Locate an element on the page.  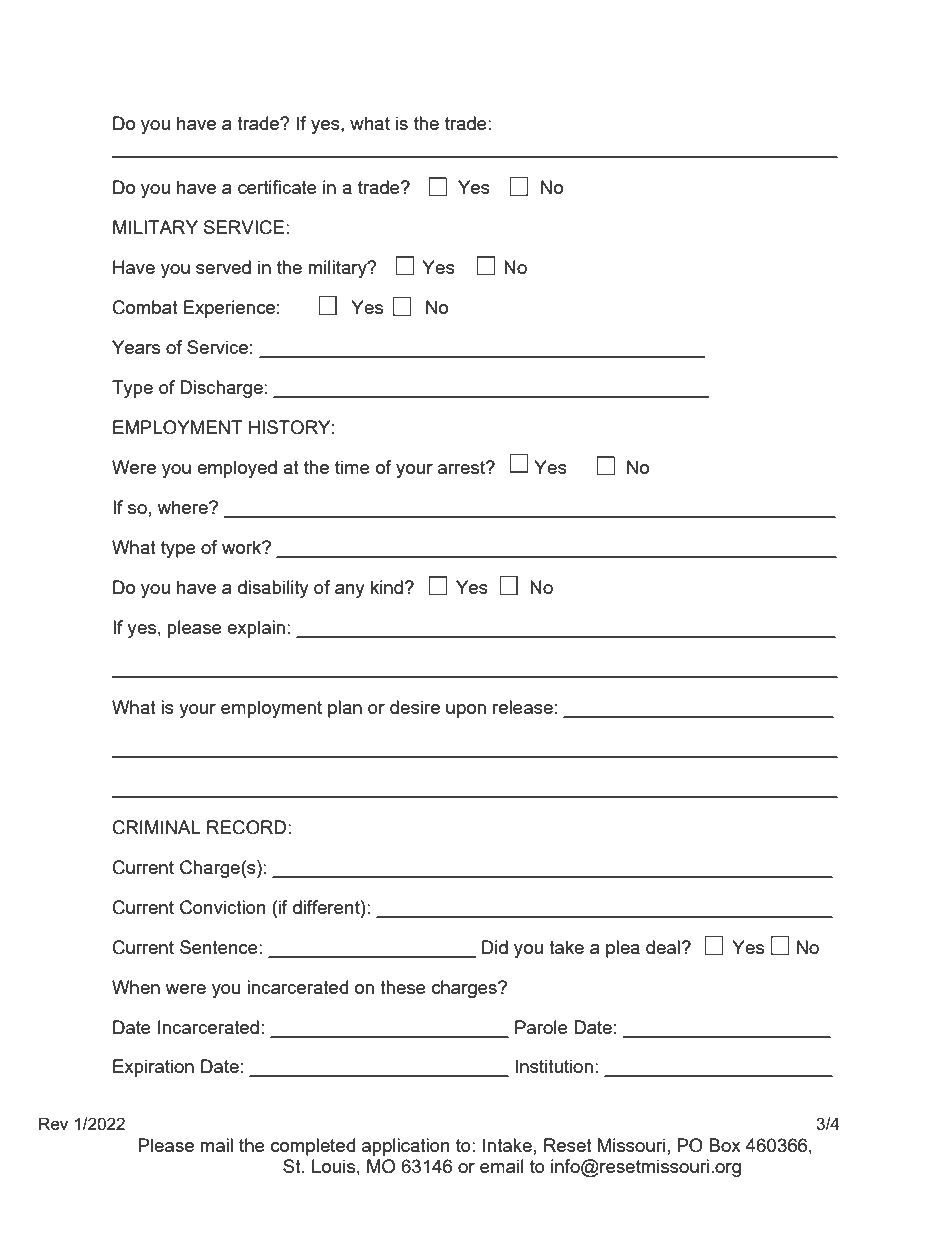
desire is located at coordinates (415, 707).
